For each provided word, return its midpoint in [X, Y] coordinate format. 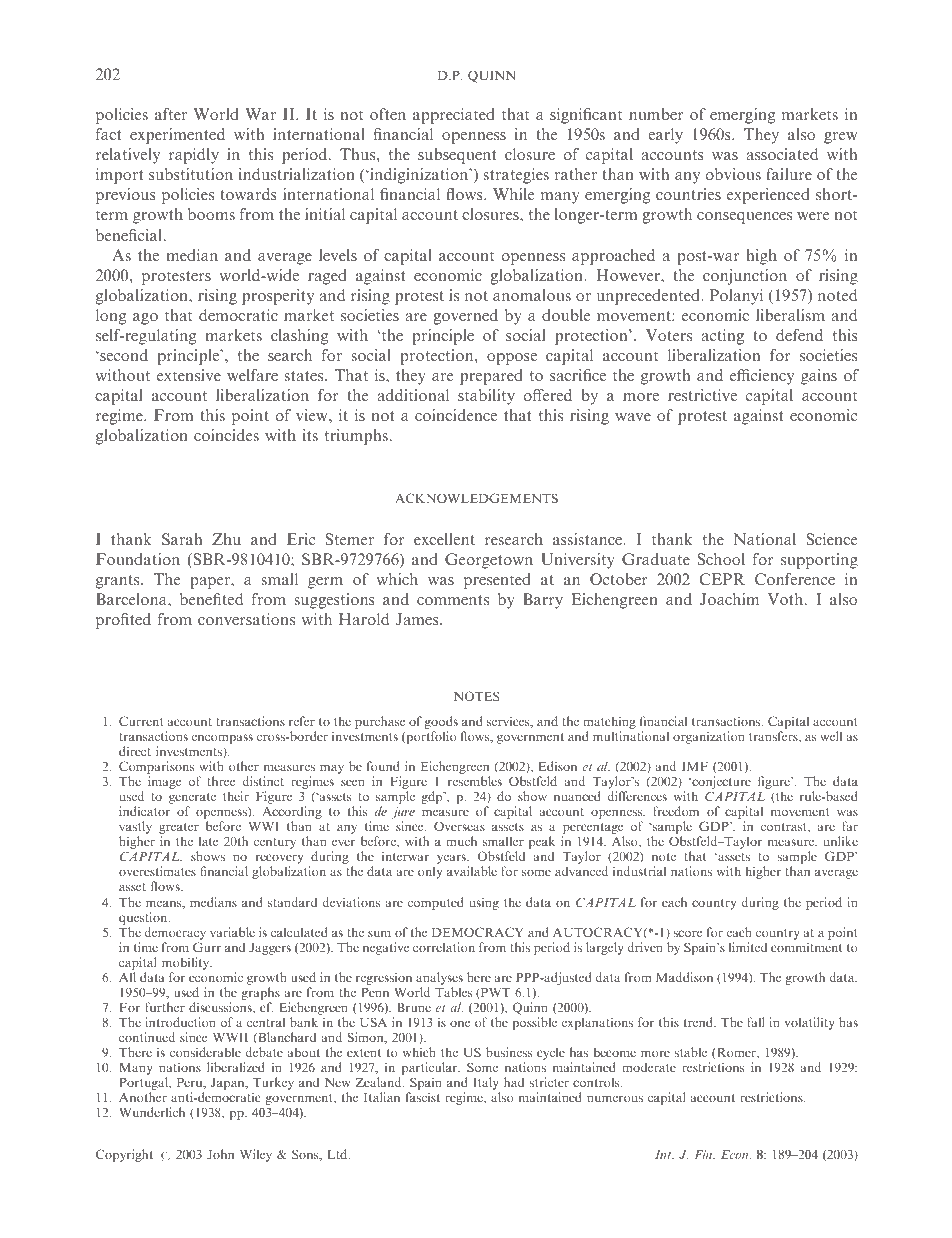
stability [486, 397]
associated [782, 154]
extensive [189, 375]
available [472, 871]
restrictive [702, 395]
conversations [246, 619]
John [220, 1154]
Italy [486, 1085]
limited [748, 947]
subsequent [457, 156]
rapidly [194, 156]
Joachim [729, 599]
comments [453, 600]
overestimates [157, 871]
